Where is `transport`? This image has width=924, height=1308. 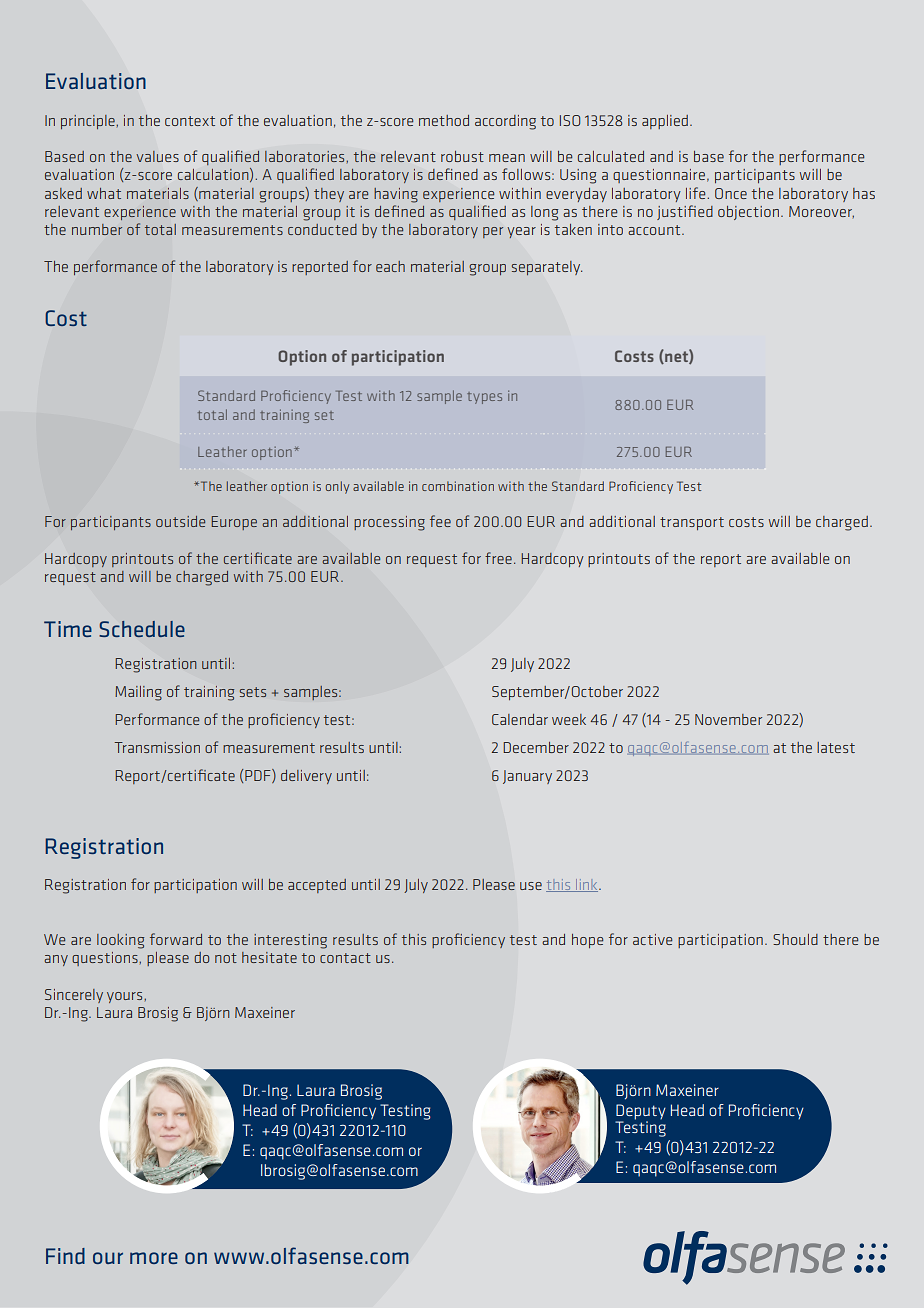 transport is located at coordinates (692, 523).
